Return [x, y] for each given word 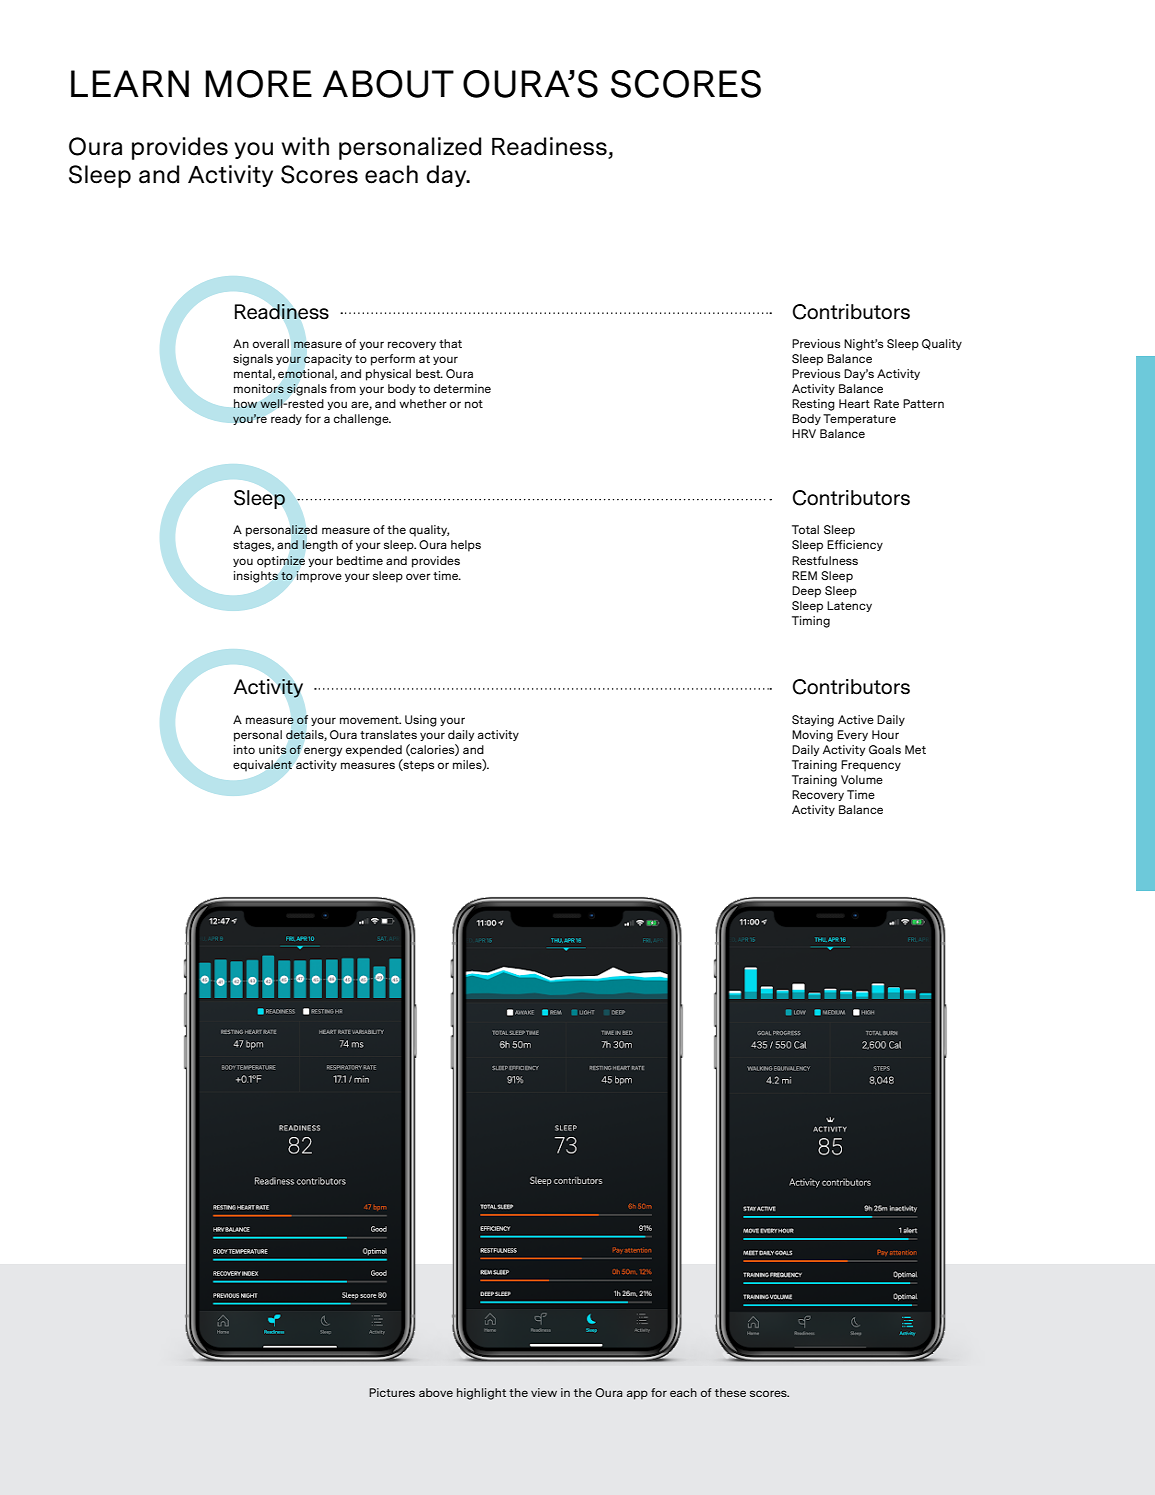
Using [421, 721]
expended [374, 751]
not [474, 404]
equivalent [262, 766]
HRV [804, 433]
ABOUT [388, 84]
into [244, 749]
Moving [812, 736]
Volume [862, 779]
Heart [854, 403]
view [544, 1392]
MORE [258, 84]
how [245, 403]
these [730, 1392]
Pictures [392, 1392]
